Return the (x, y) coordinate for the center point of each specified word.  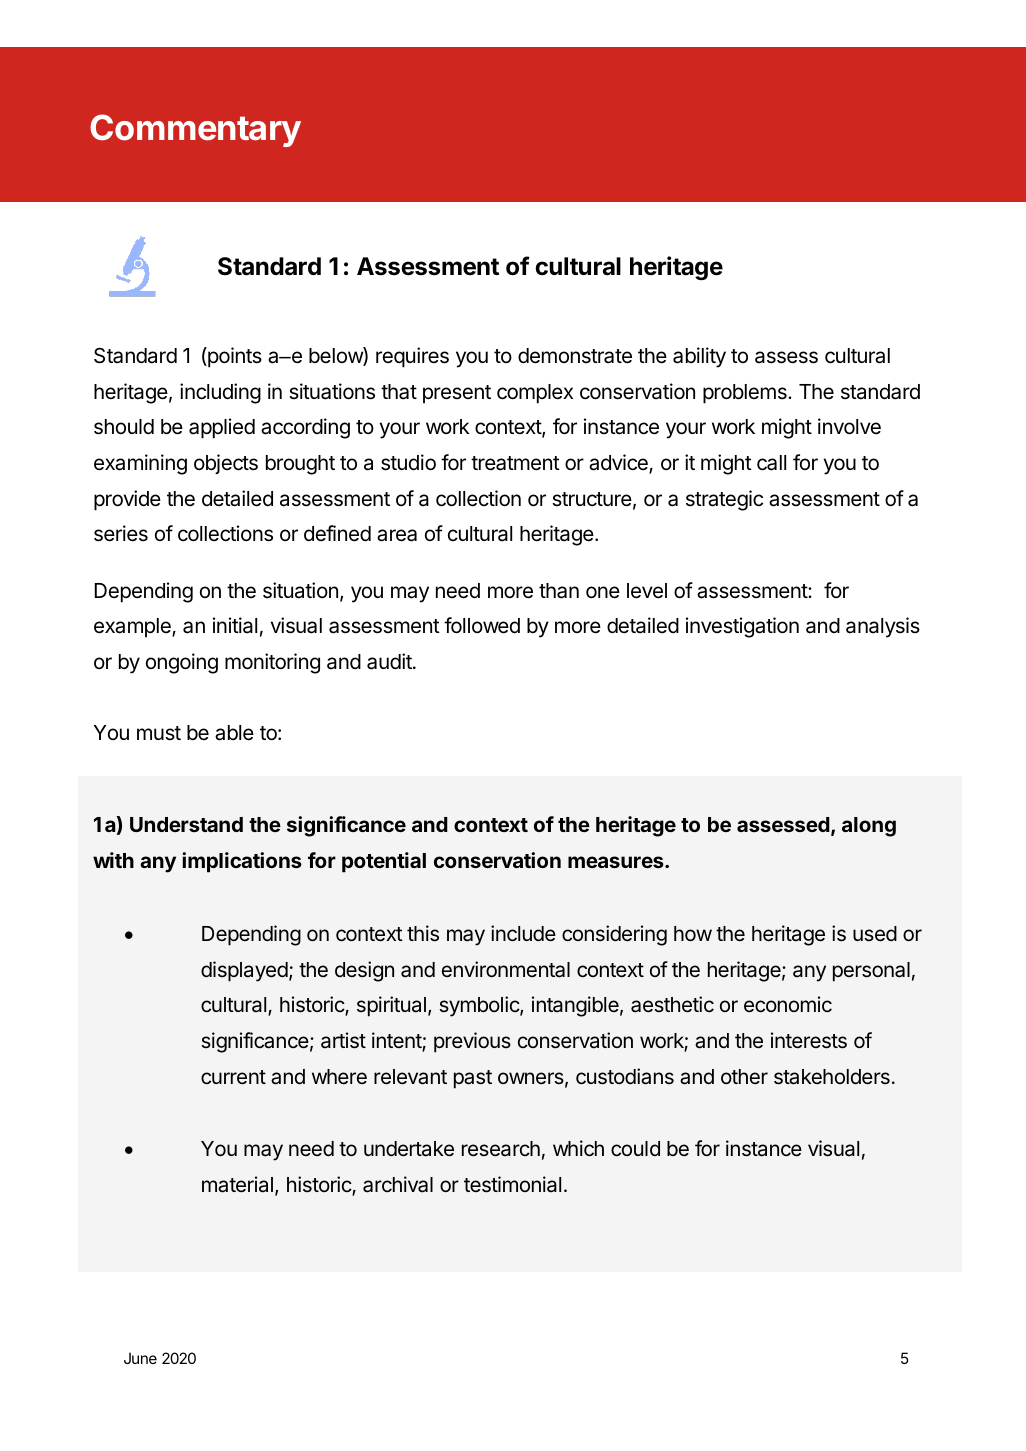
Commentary (195, 130)
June (140, 1358)
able (234, 733)
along (869, 827)
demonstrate (575, 356)
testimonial (512, 1184)
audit (390, 661)
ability (699, 357)
